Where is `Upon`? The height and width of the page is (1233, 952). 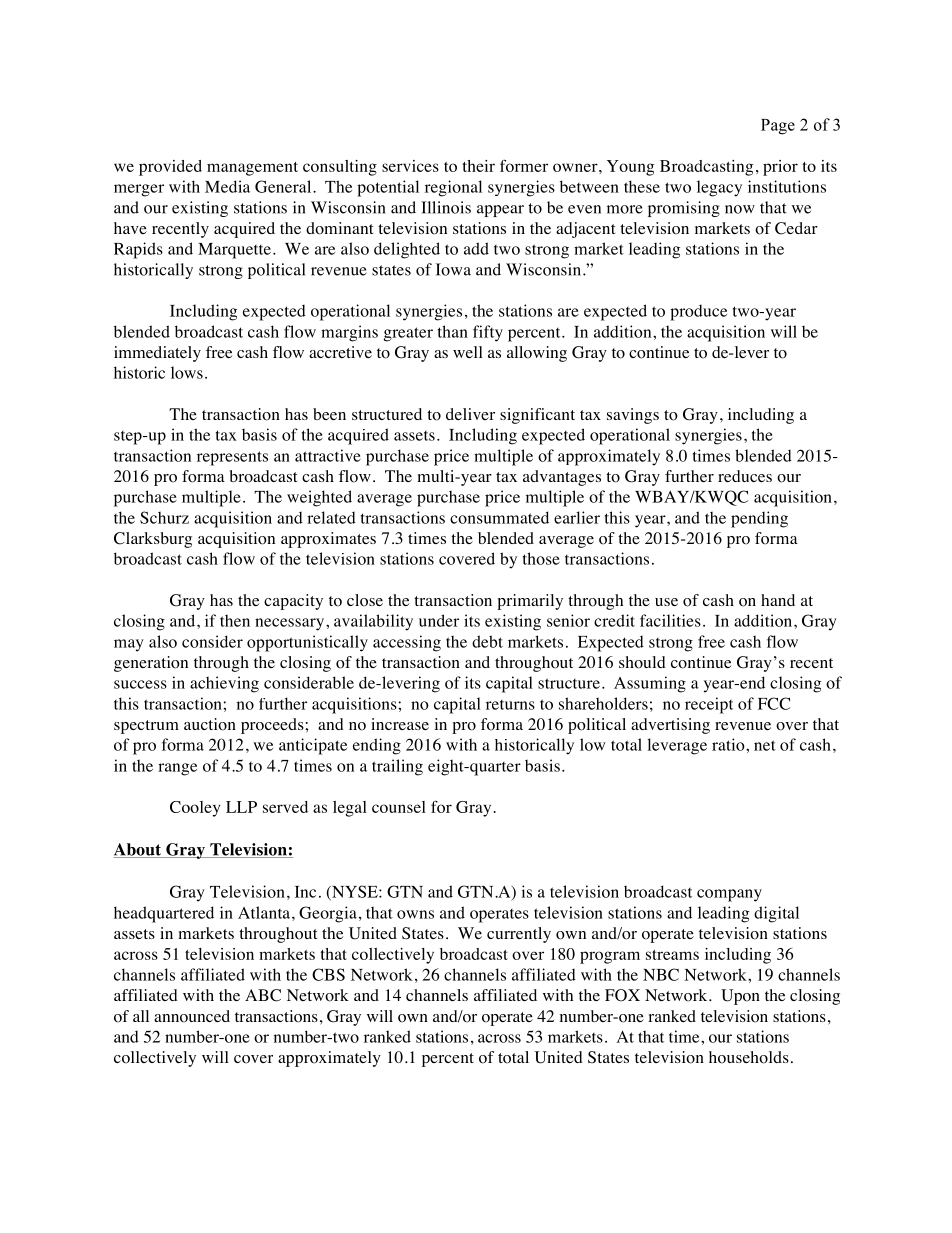 Upon is located at coordinates (740, 997).
